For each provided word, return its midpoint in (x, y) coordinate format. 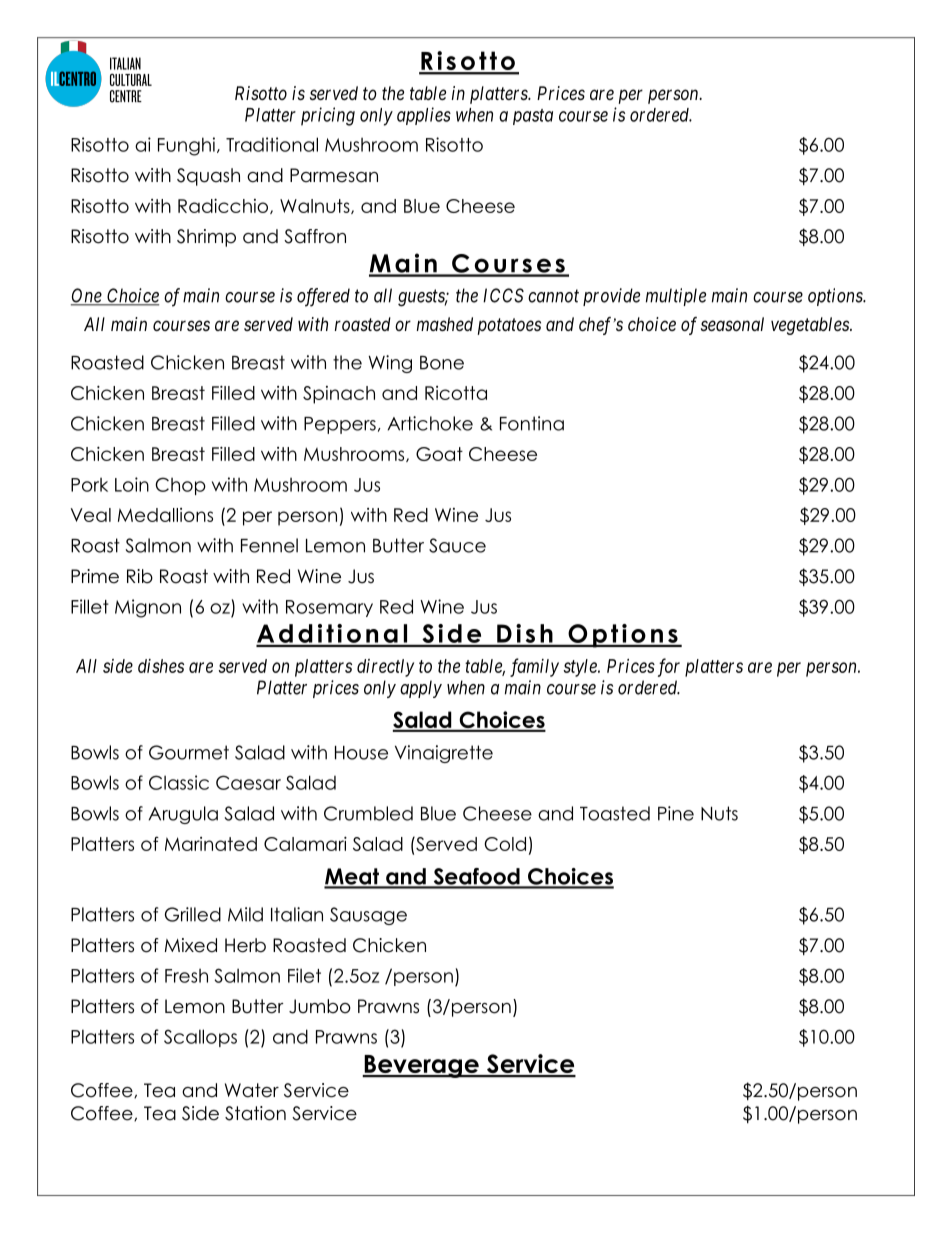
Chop (180, 486)
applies (424, 116)
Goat (439, 454)
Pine (676, 813)
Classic (179, 782)
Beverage (421, 1066)
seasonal (732, 324)
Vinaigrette (444, 754)
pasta (533, 117)
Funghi (186, 146)
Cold (505, 844)
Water (252, 1090)
